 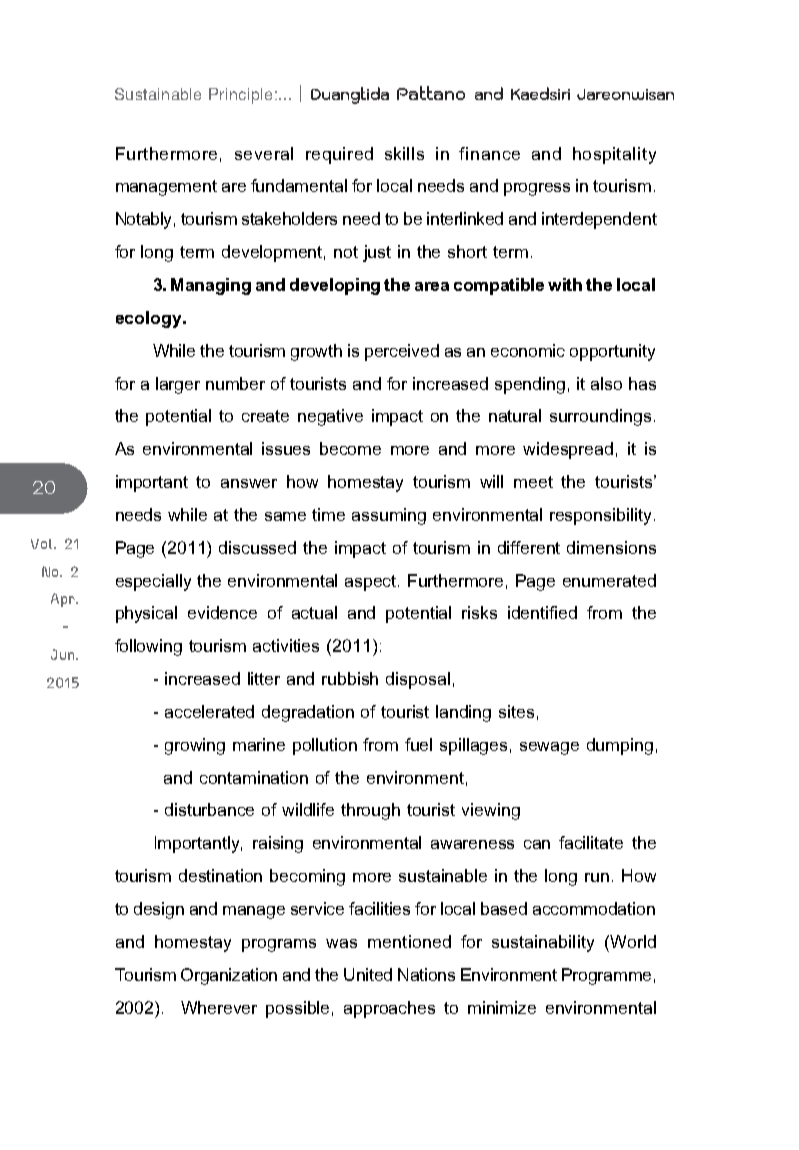 I want to click on sewage, so click(x=549, y=748).
